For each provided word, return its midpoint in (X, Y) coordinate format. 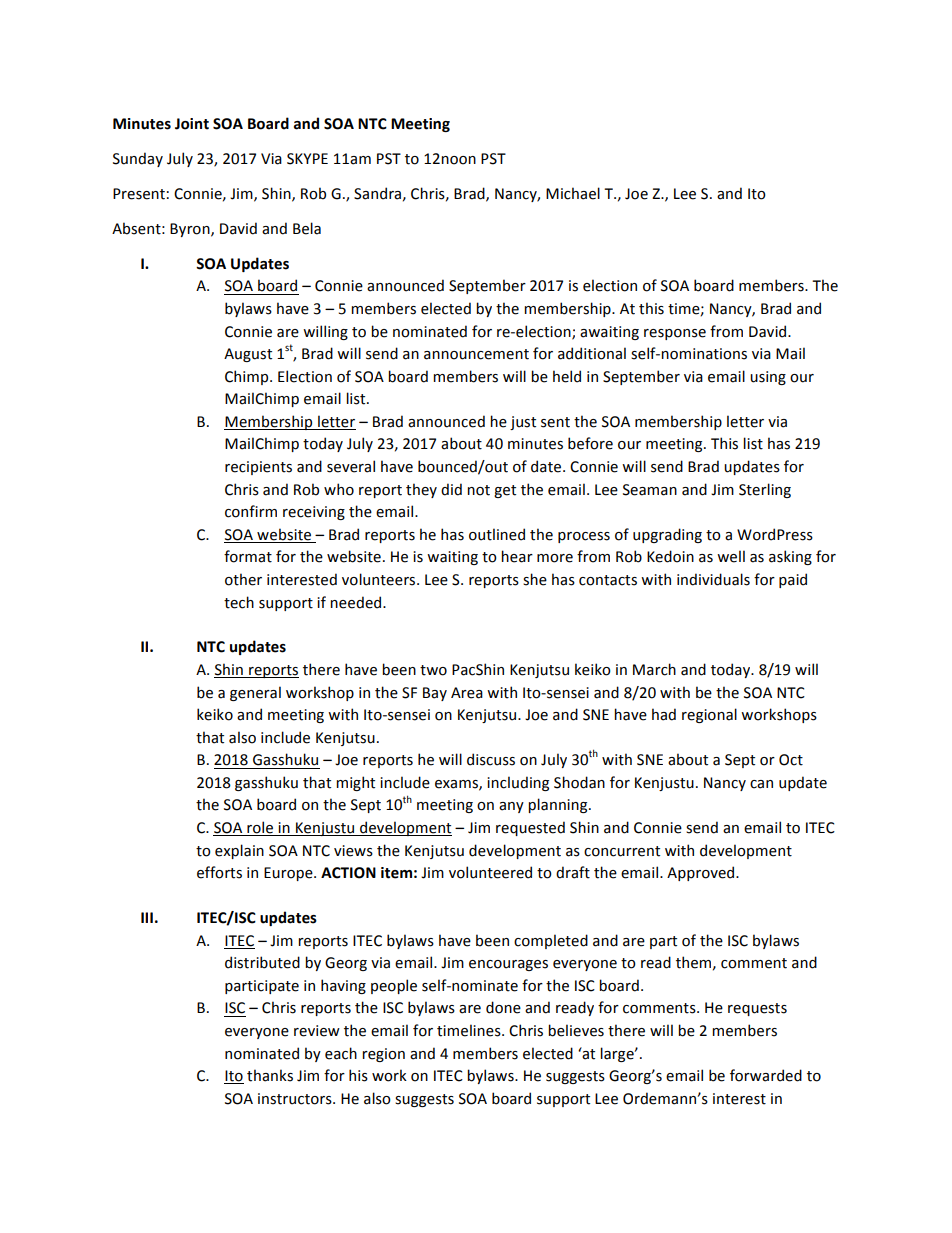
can (761, 784)
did (451, 489)
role (260, 827)
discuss (491, 759)
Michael (573, 193)
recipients (258, 468)
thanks (270, 1075)
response (675, 334)
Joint (192, 124)
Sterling (765, 490)
